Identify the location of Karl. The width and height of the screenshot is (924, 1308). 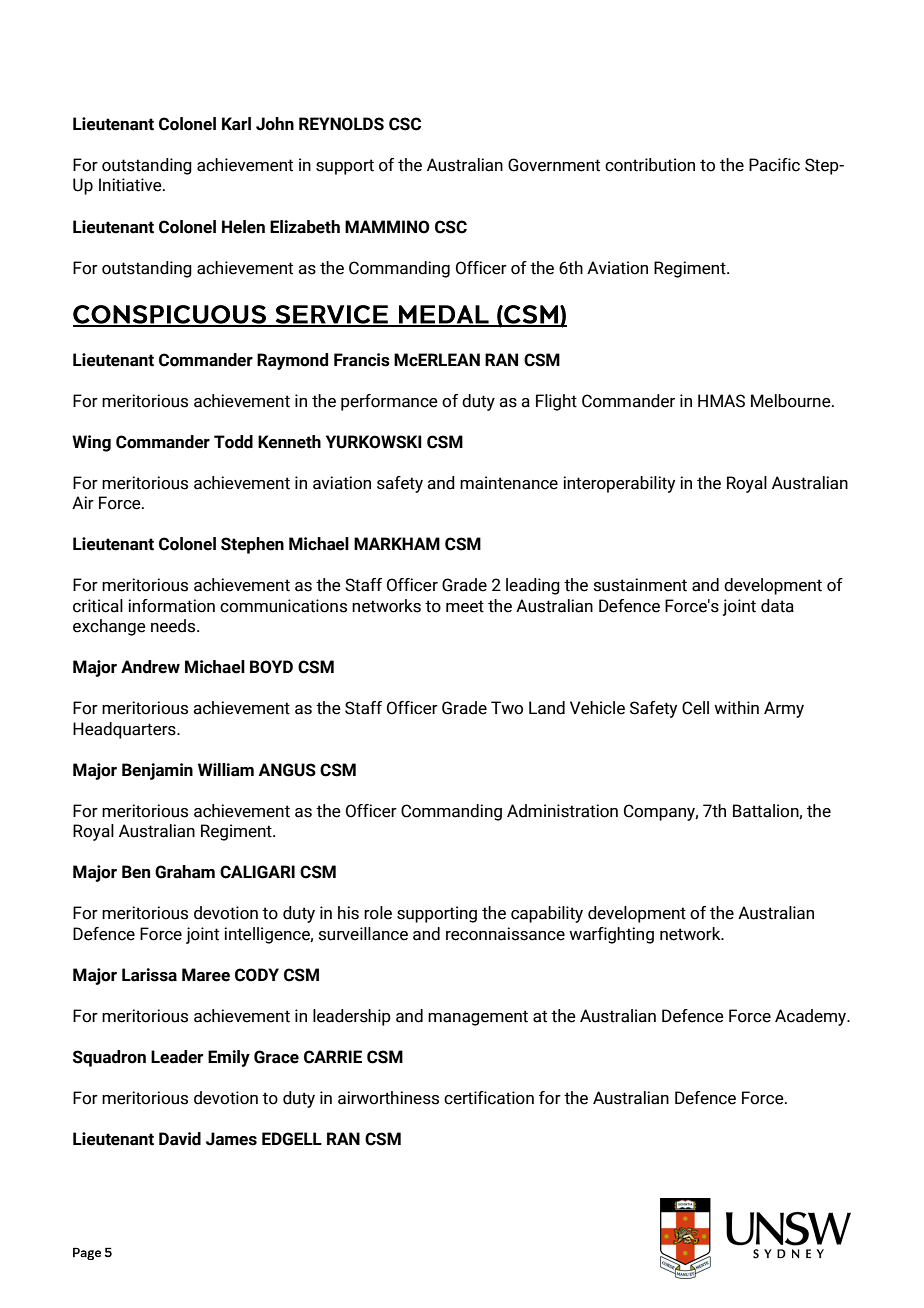
(236, 124).
